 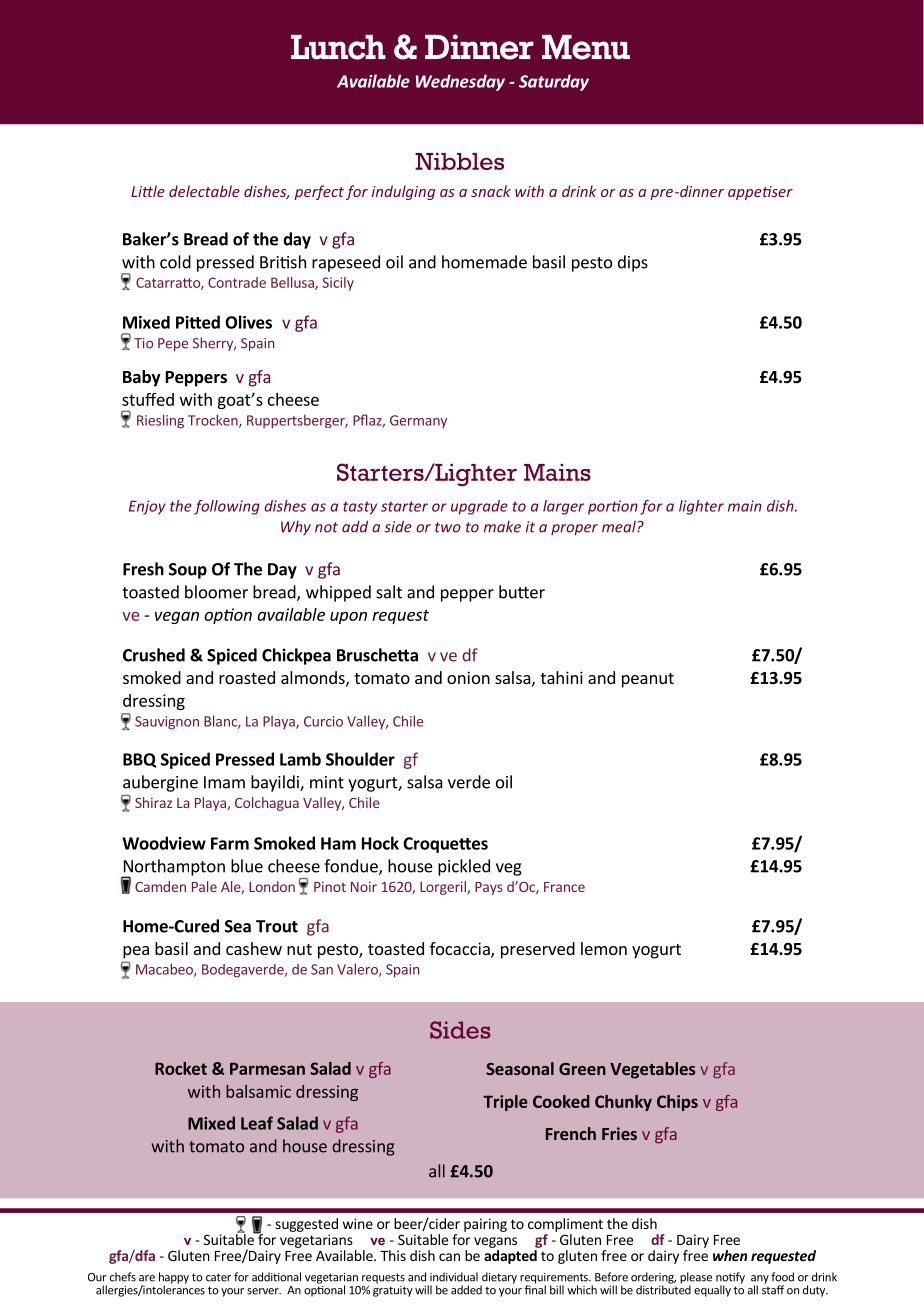 What do you see at coordinates (620, 526) in the screenshot?
I see `meal` at bounding box center [620, 526].
